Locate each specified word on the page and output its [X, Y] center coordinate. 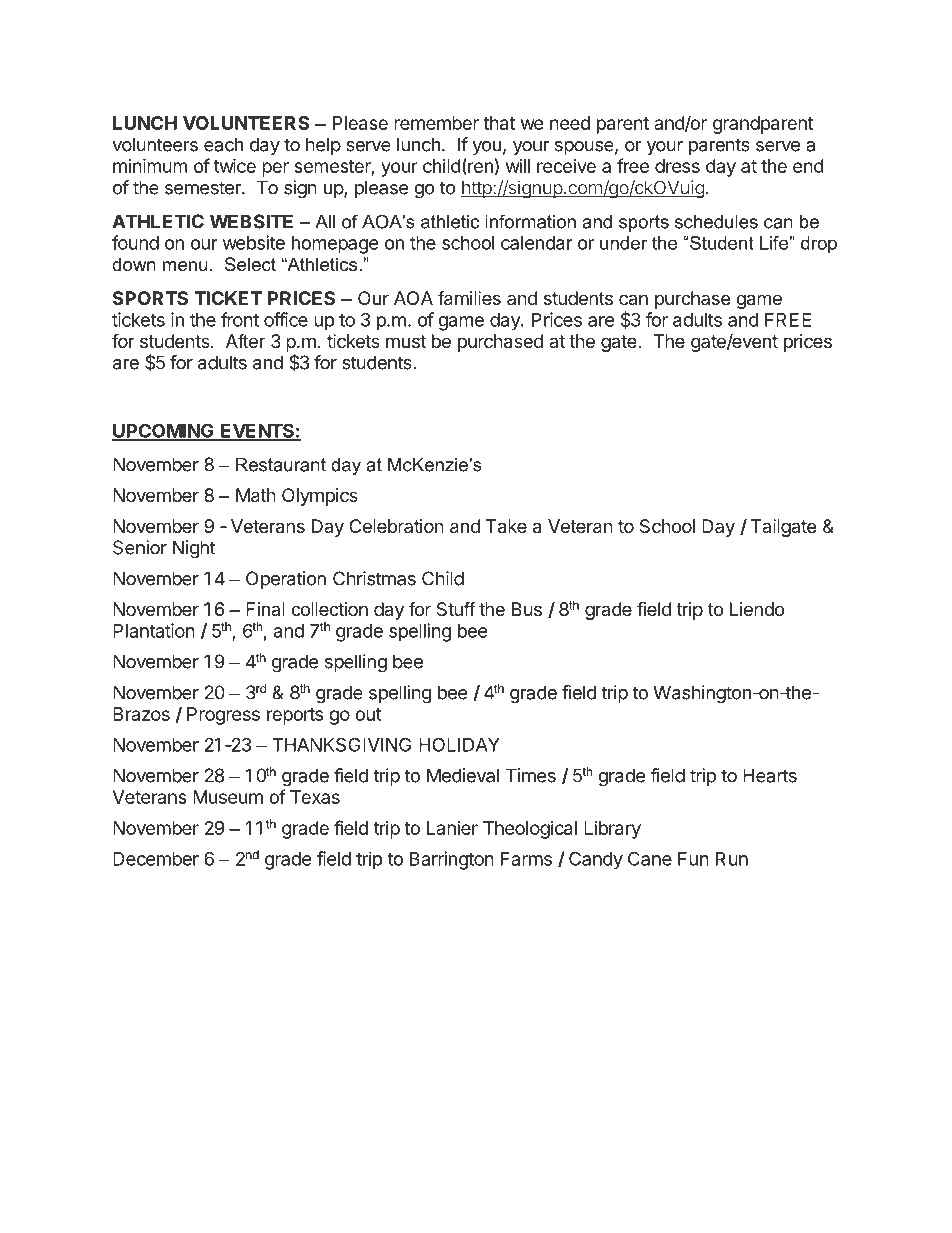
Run [732, 859]
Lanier [452, 828]
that [499, 123]
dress [677, 166]
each [223, 144]
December [156, 859]
